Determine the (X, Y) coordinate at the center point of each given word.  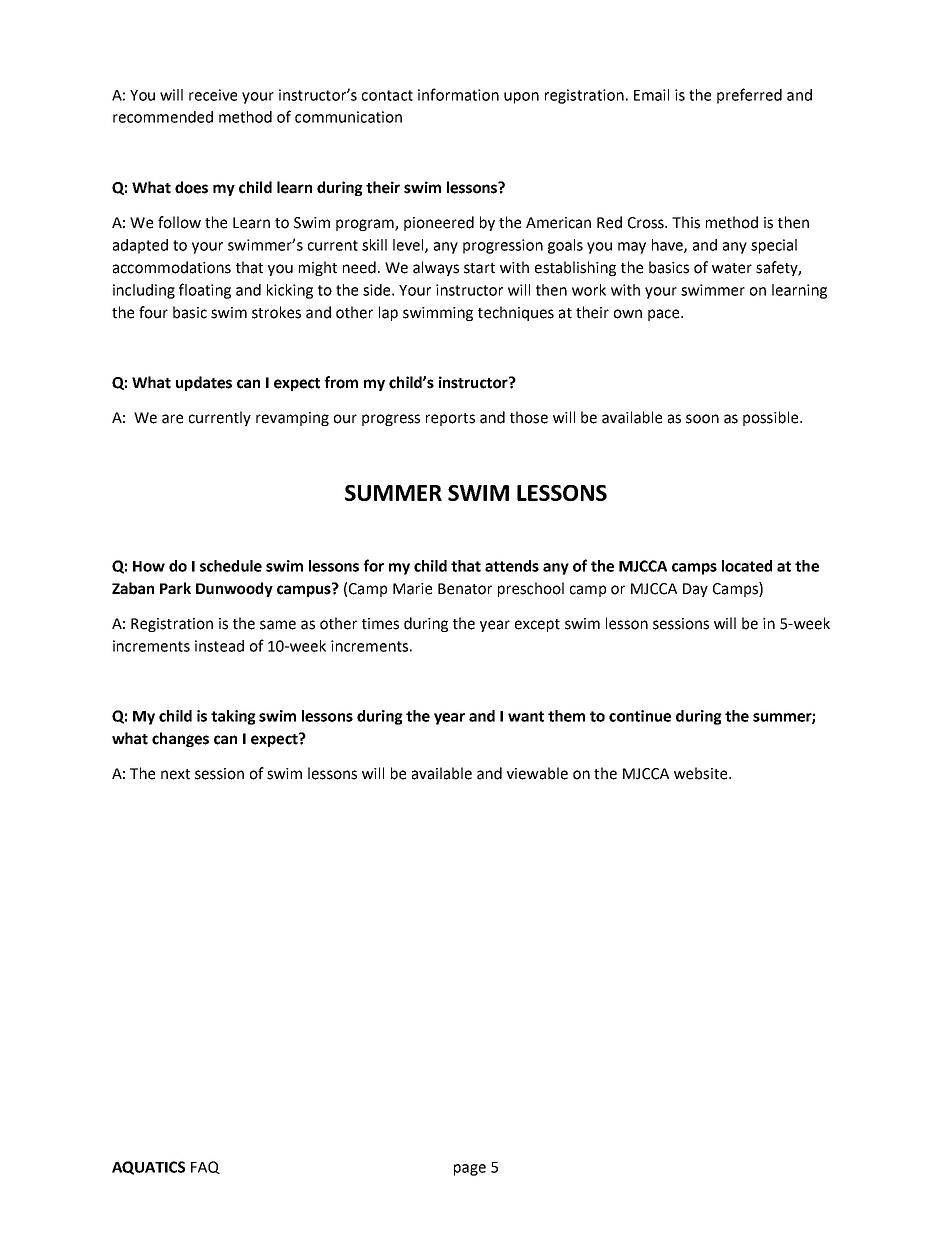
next (175, 774)
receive (213, 95)
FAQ (205, 1167)
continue (640, 716)
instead (219, 646)
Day (695, 590)
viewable (537, 773)
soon (702, 419)
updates (204, 383)
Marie (412, 589)
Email (651, 95)
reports (450, 419)
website (702, 773)
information (458, 94)
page (470, 1170)
